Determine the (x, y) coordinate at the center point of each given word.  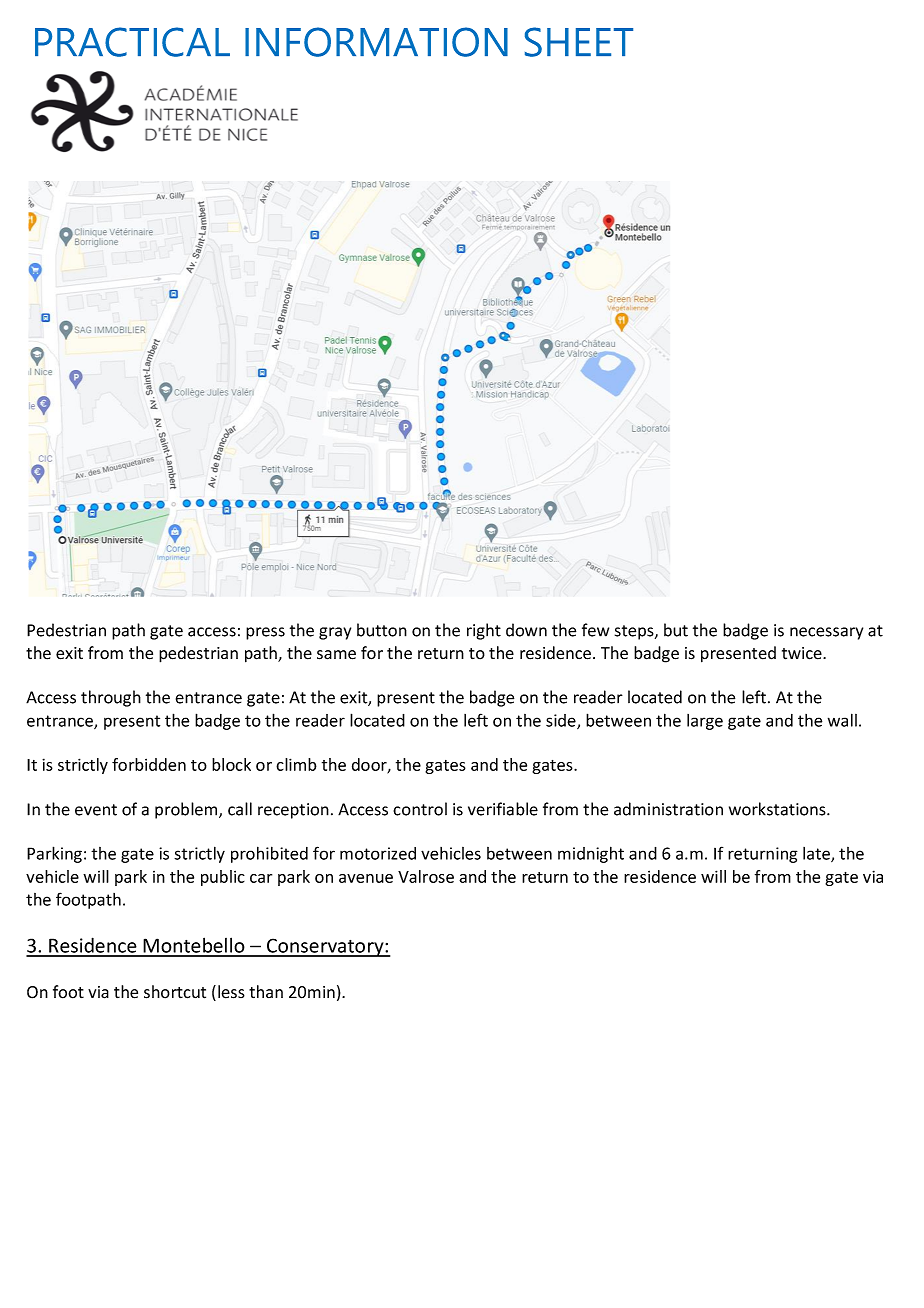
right (484, 631)
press (265, 633)
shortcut (175, 992)
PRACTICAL (132, 42)
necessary (826, 633)
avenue (366, 878)
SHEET (579, 42)
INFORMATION (376, 42)
